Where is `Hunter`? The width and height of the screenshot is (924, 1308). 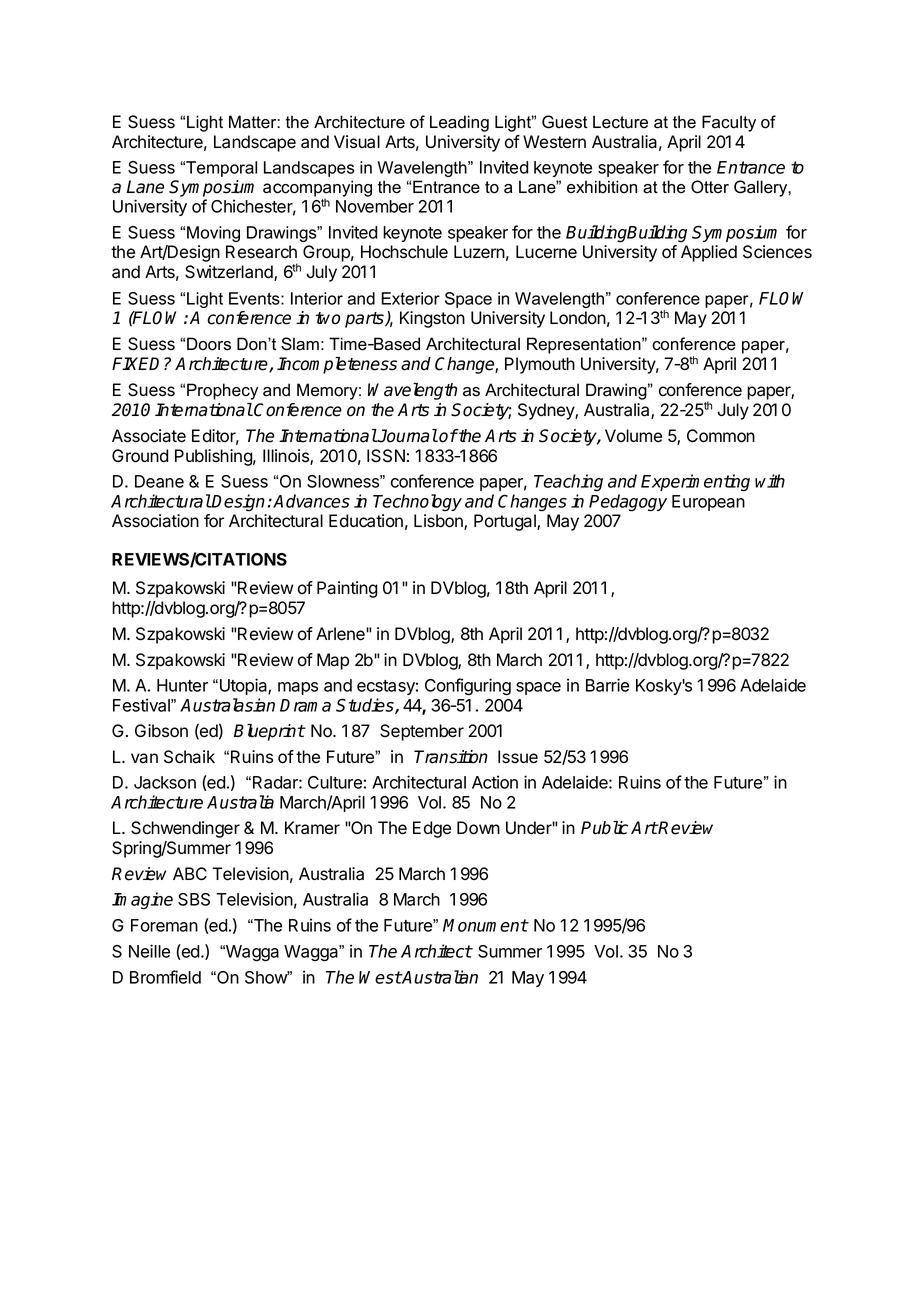 Hunter is located at coordinates (182, 685).
